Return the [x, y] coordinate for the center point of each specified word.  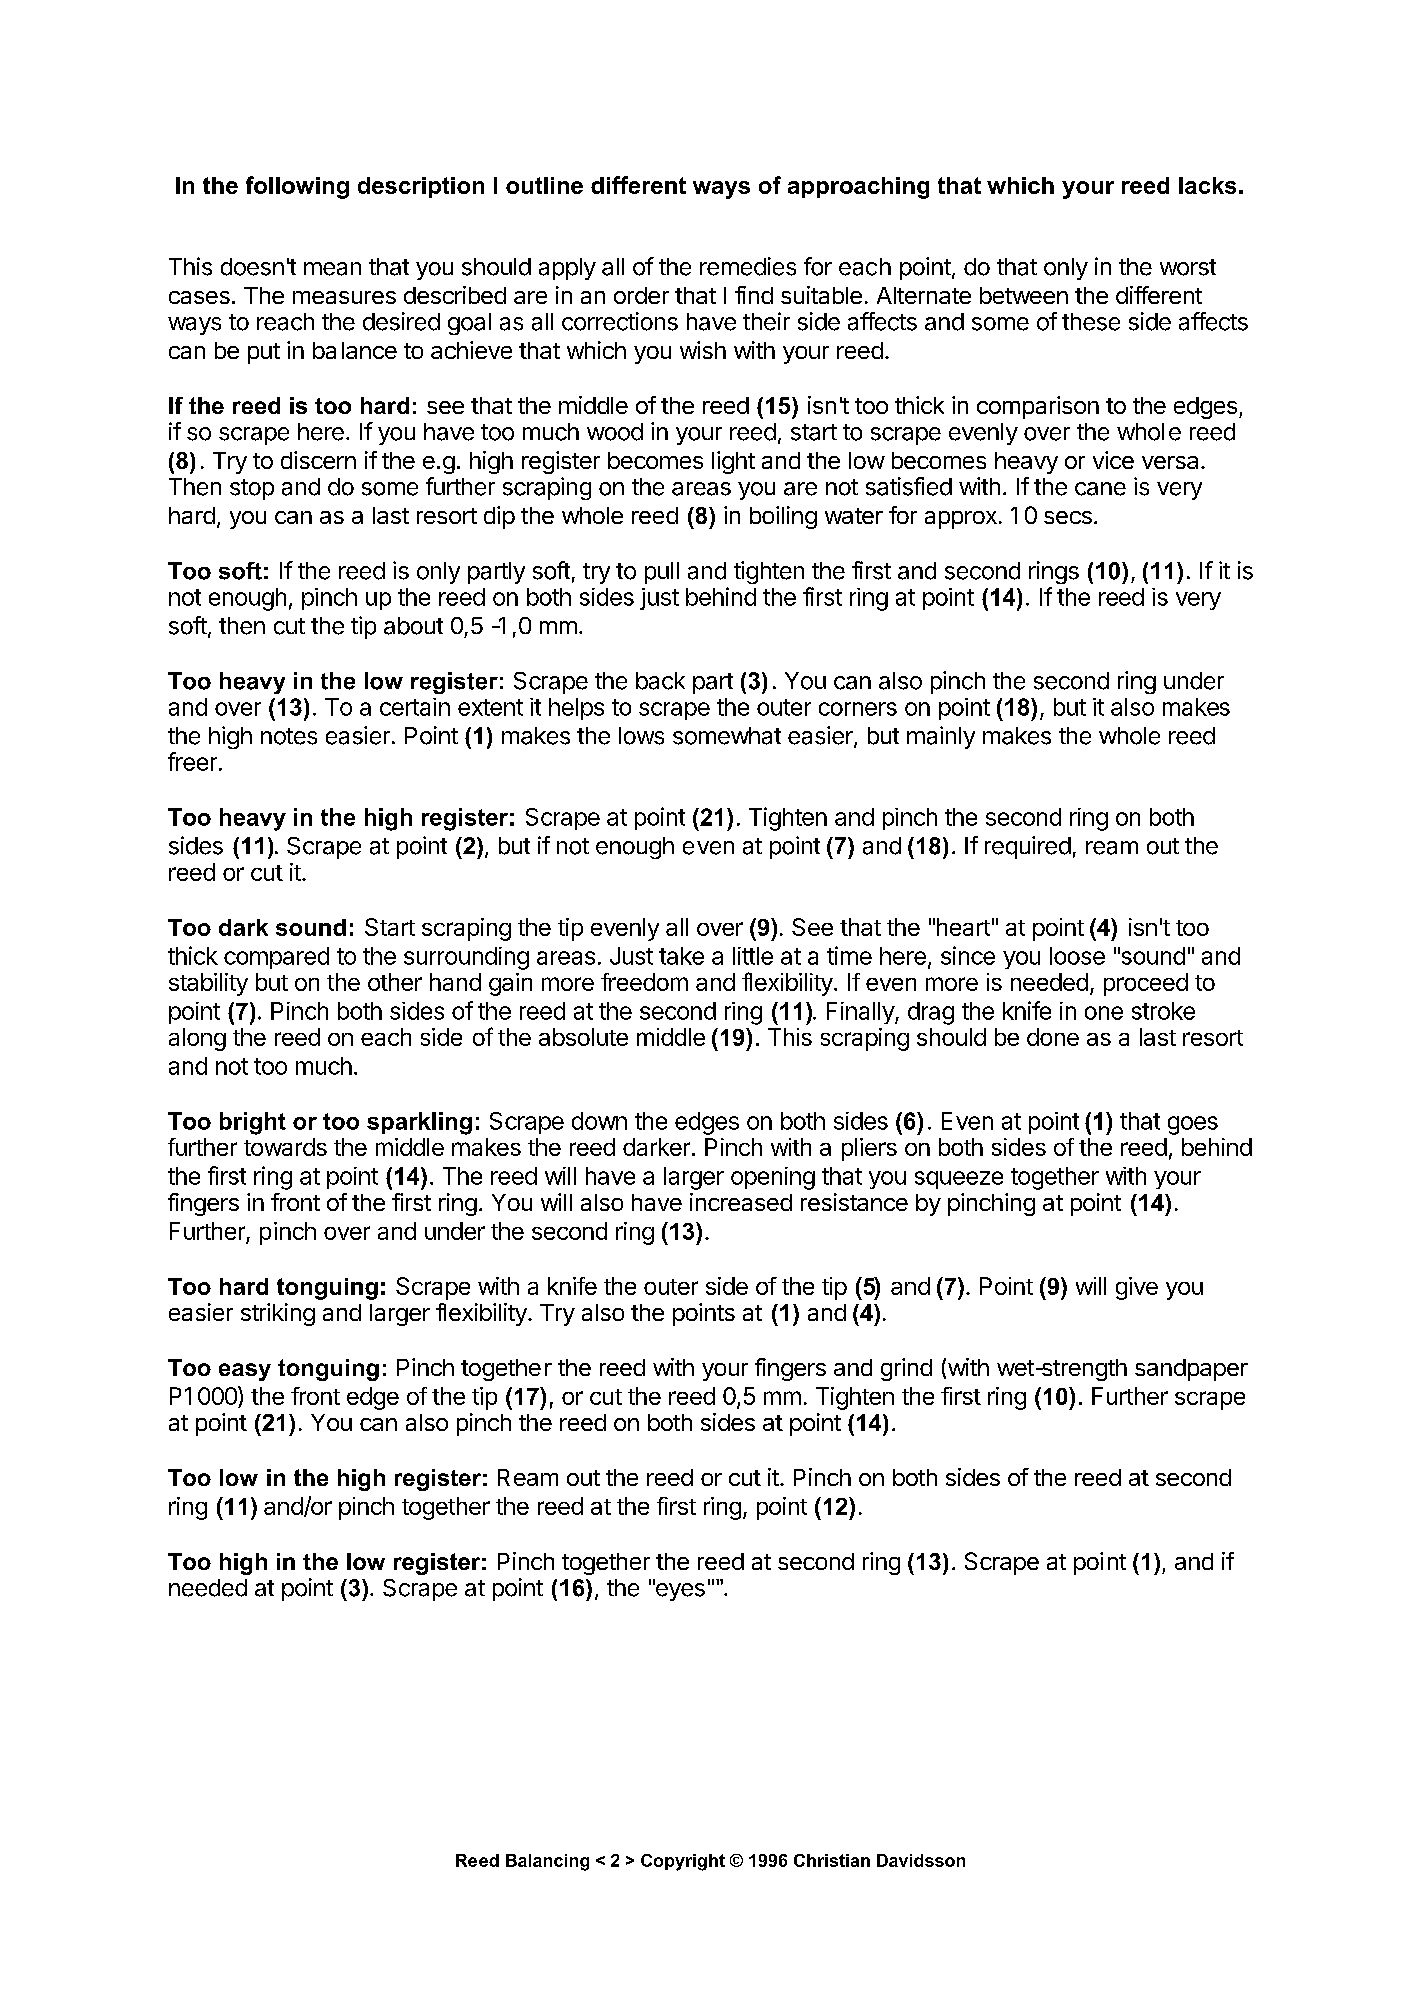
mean [332, 269]
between [1024, 295]
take [681, 956]
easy [245, 1372]
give [1137, 1288]
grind [906, 1369]
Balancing [547, 1862]
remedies [748, 266]
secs [1068, 517]
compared [276, 958]
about [413, 626]
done [1053, 1037]
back [660, 681]
